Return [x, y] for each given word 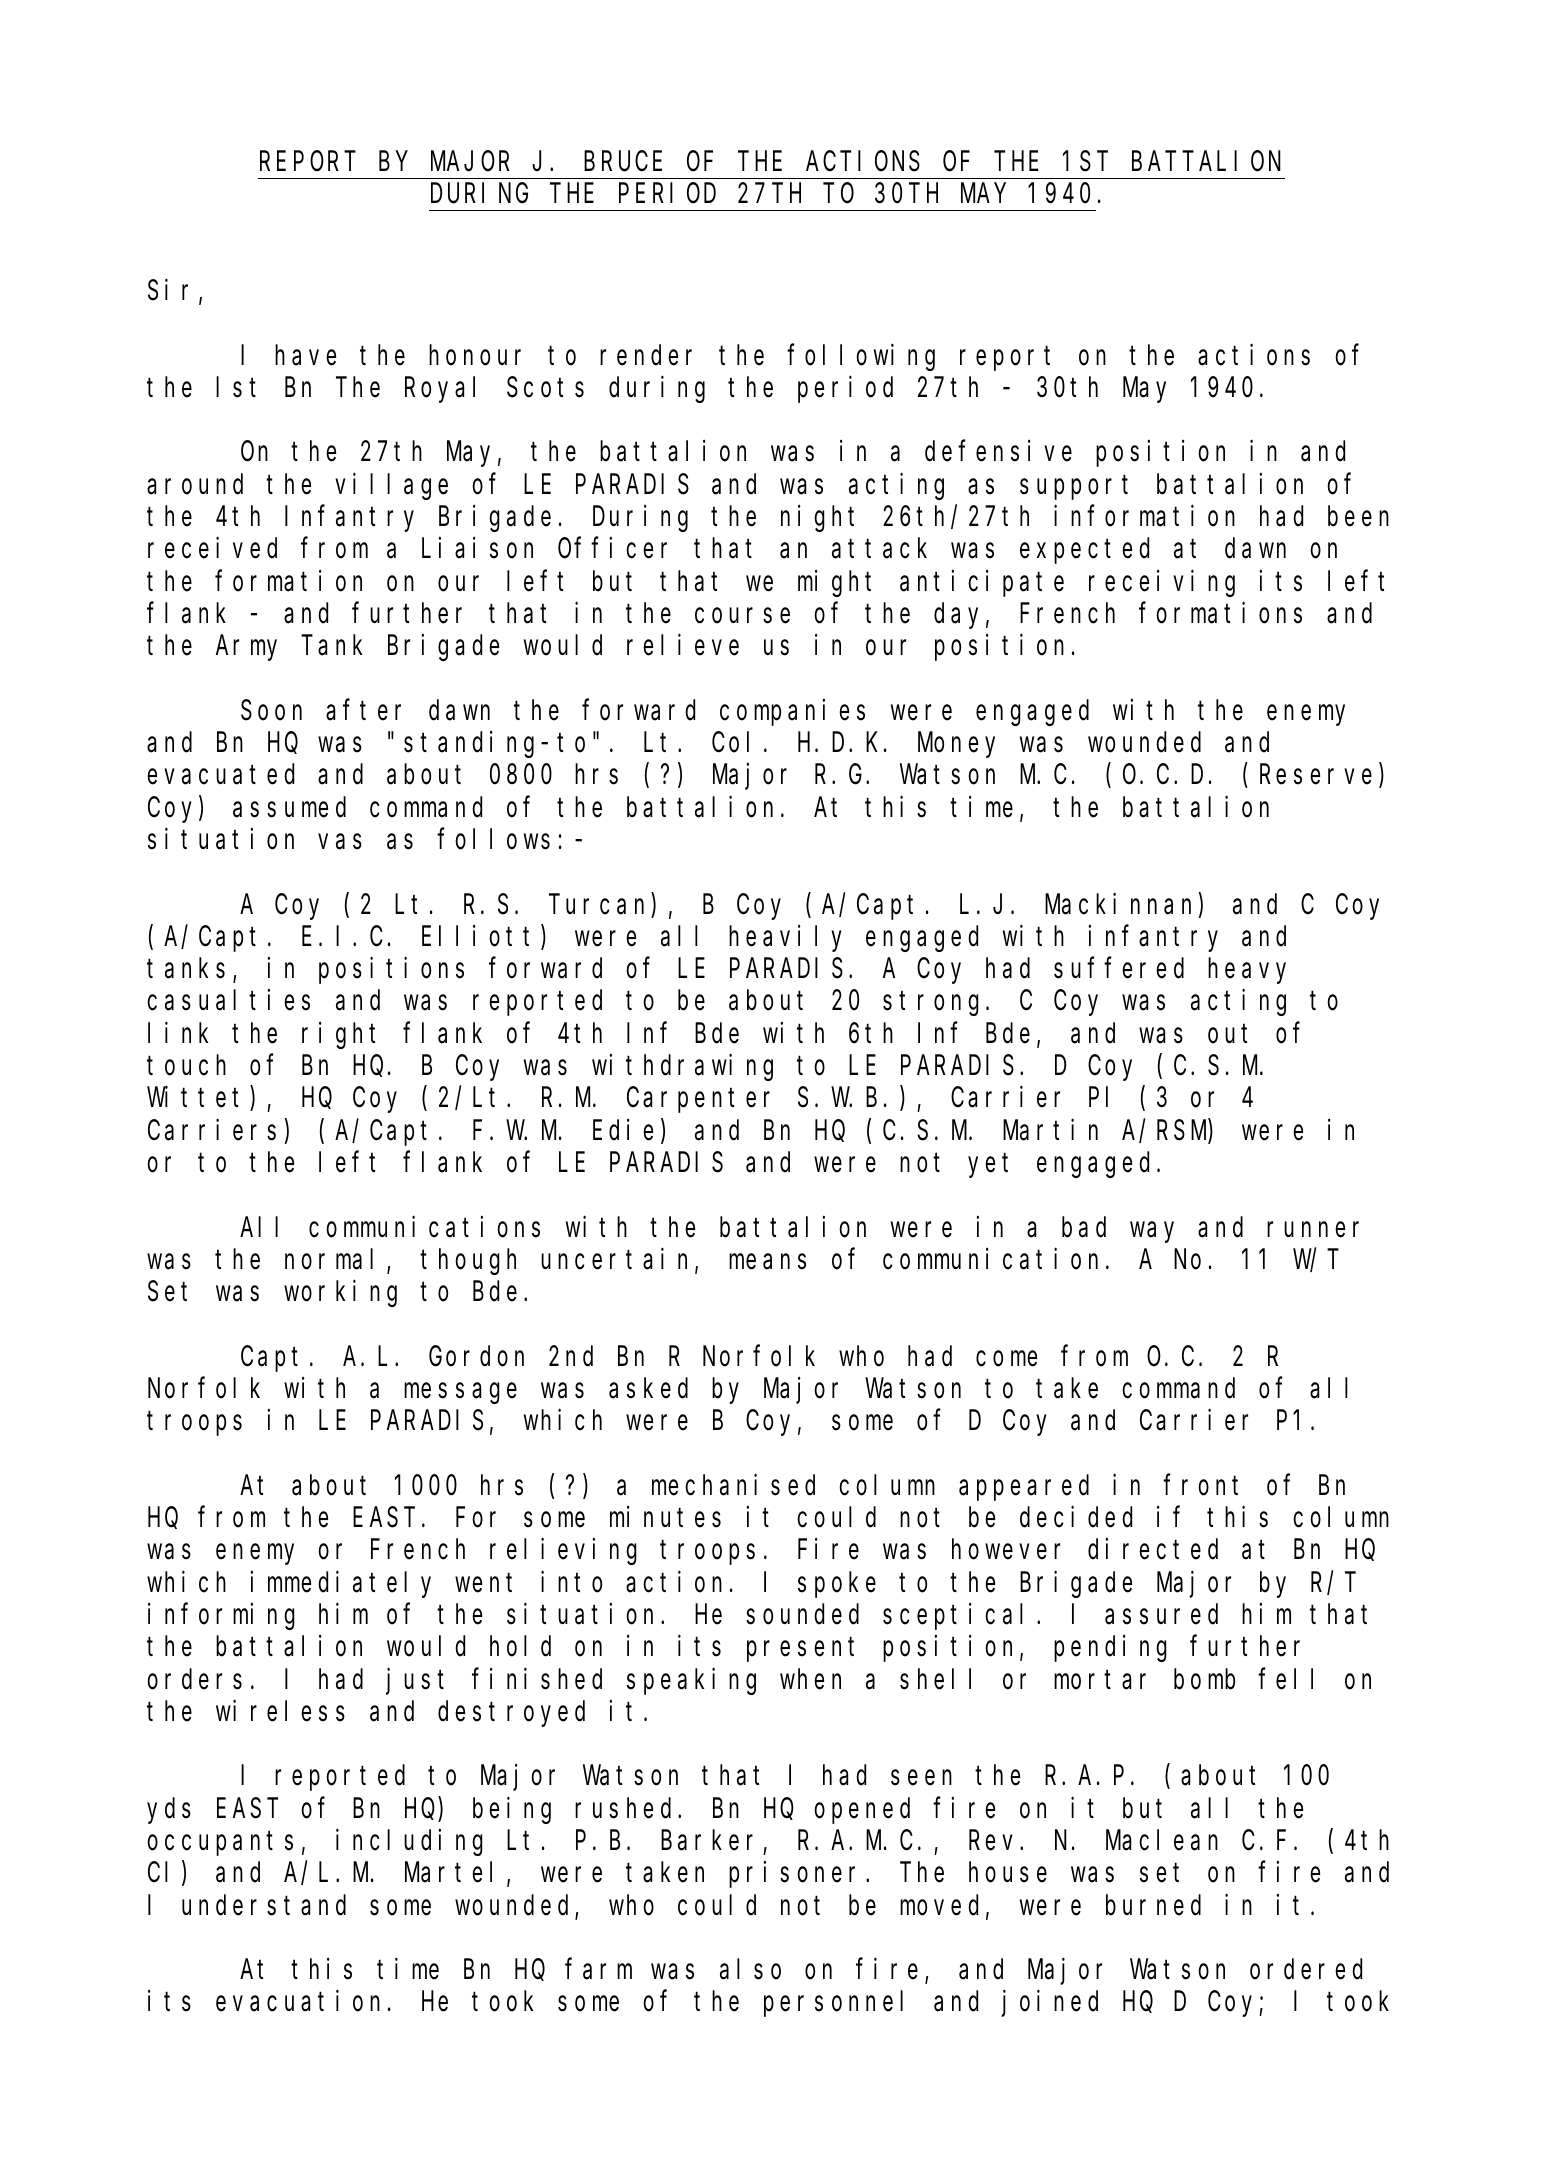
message [460, 1393]
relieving [563, 1552]
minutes [665, 1517]
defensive [998, 451]
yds [169, 1811]
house [1008, 1872]
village [391, 486]
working [340, 1293]
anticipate [982, 583]
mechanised [733, 1485]
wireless [280, 1711]
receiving [1162, 583]
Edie [623, 1130]
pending [1110, 1649]
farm [598, 1969]
